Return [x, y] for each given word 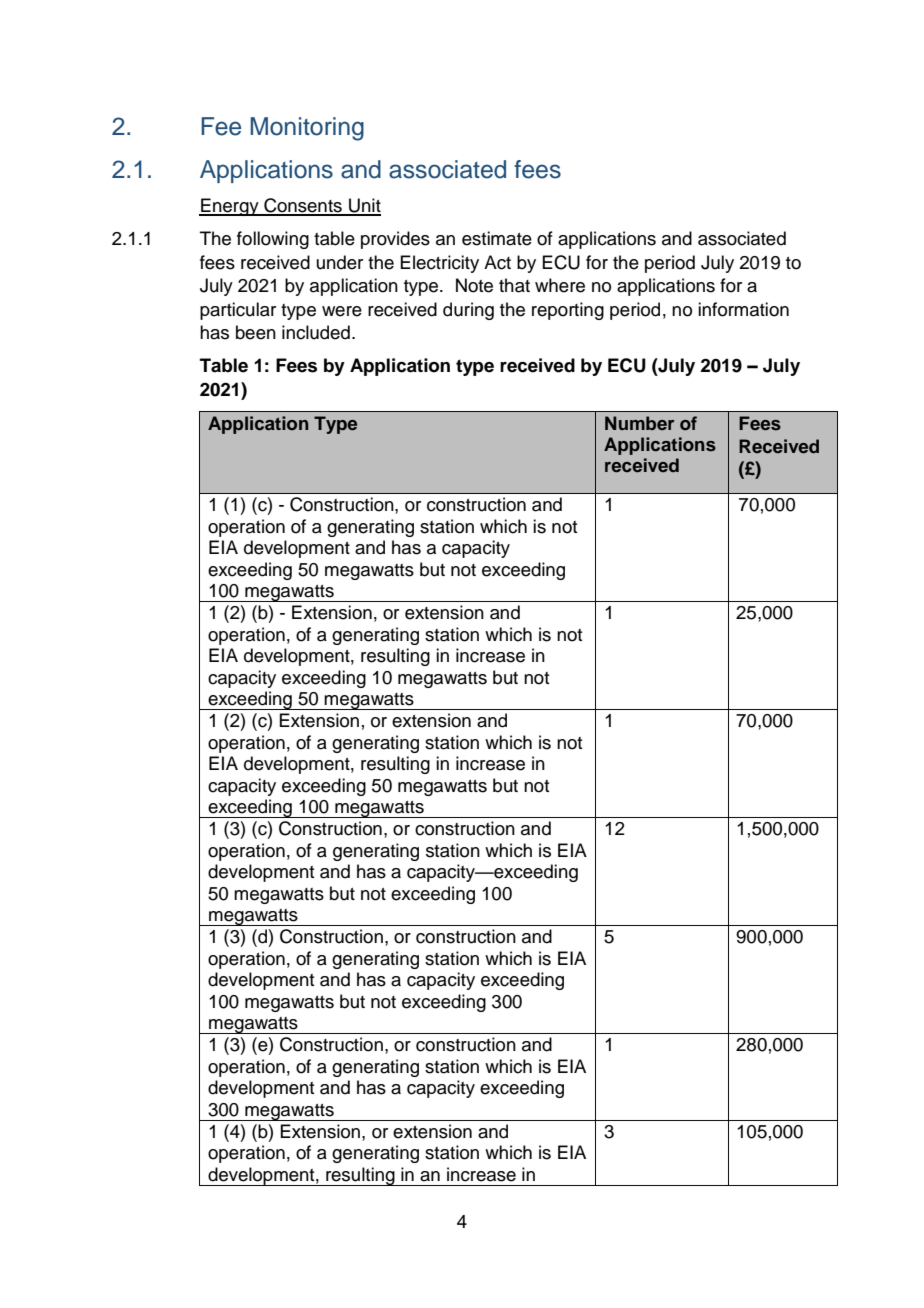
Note [474, 285]
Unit [364, 206]
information [743, 309]
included [316, 332]
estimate [497, 238]
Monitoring [307, 129]
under [340, 262]
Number [639, 423]
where [560, 285]
